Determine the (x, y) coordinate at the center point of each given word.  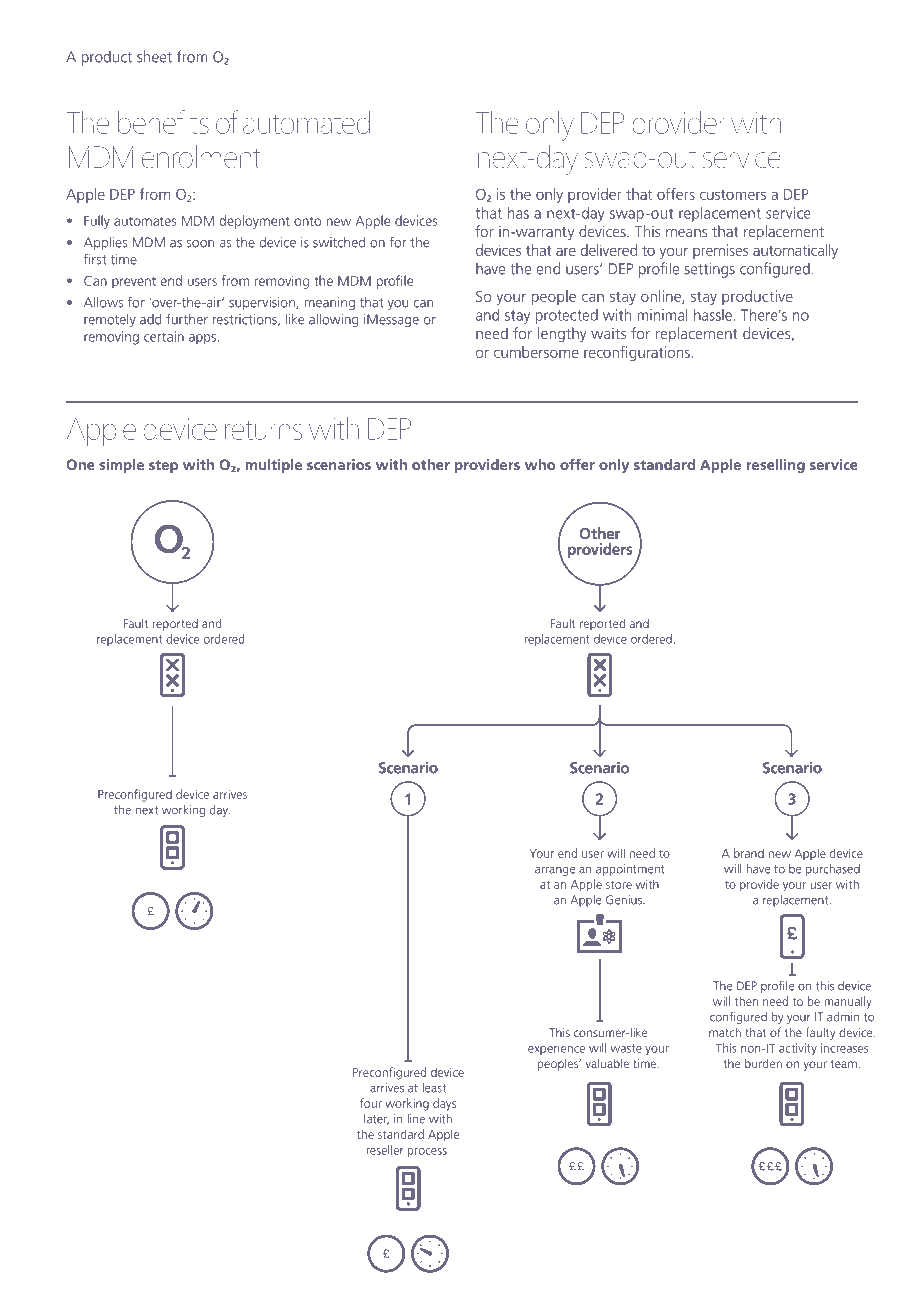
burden (763, 1063)
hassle (713, 315)
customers (733, 195)
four (371, 1103)
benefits (163, 122)
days (444, 1104)
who (540, 464)
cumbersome (536, 352)
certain (164, 336)
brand (749, 853)
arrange (555, 871)
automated (306, 122)
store (619, 885)
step (163, 466)
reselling (776, 466)
